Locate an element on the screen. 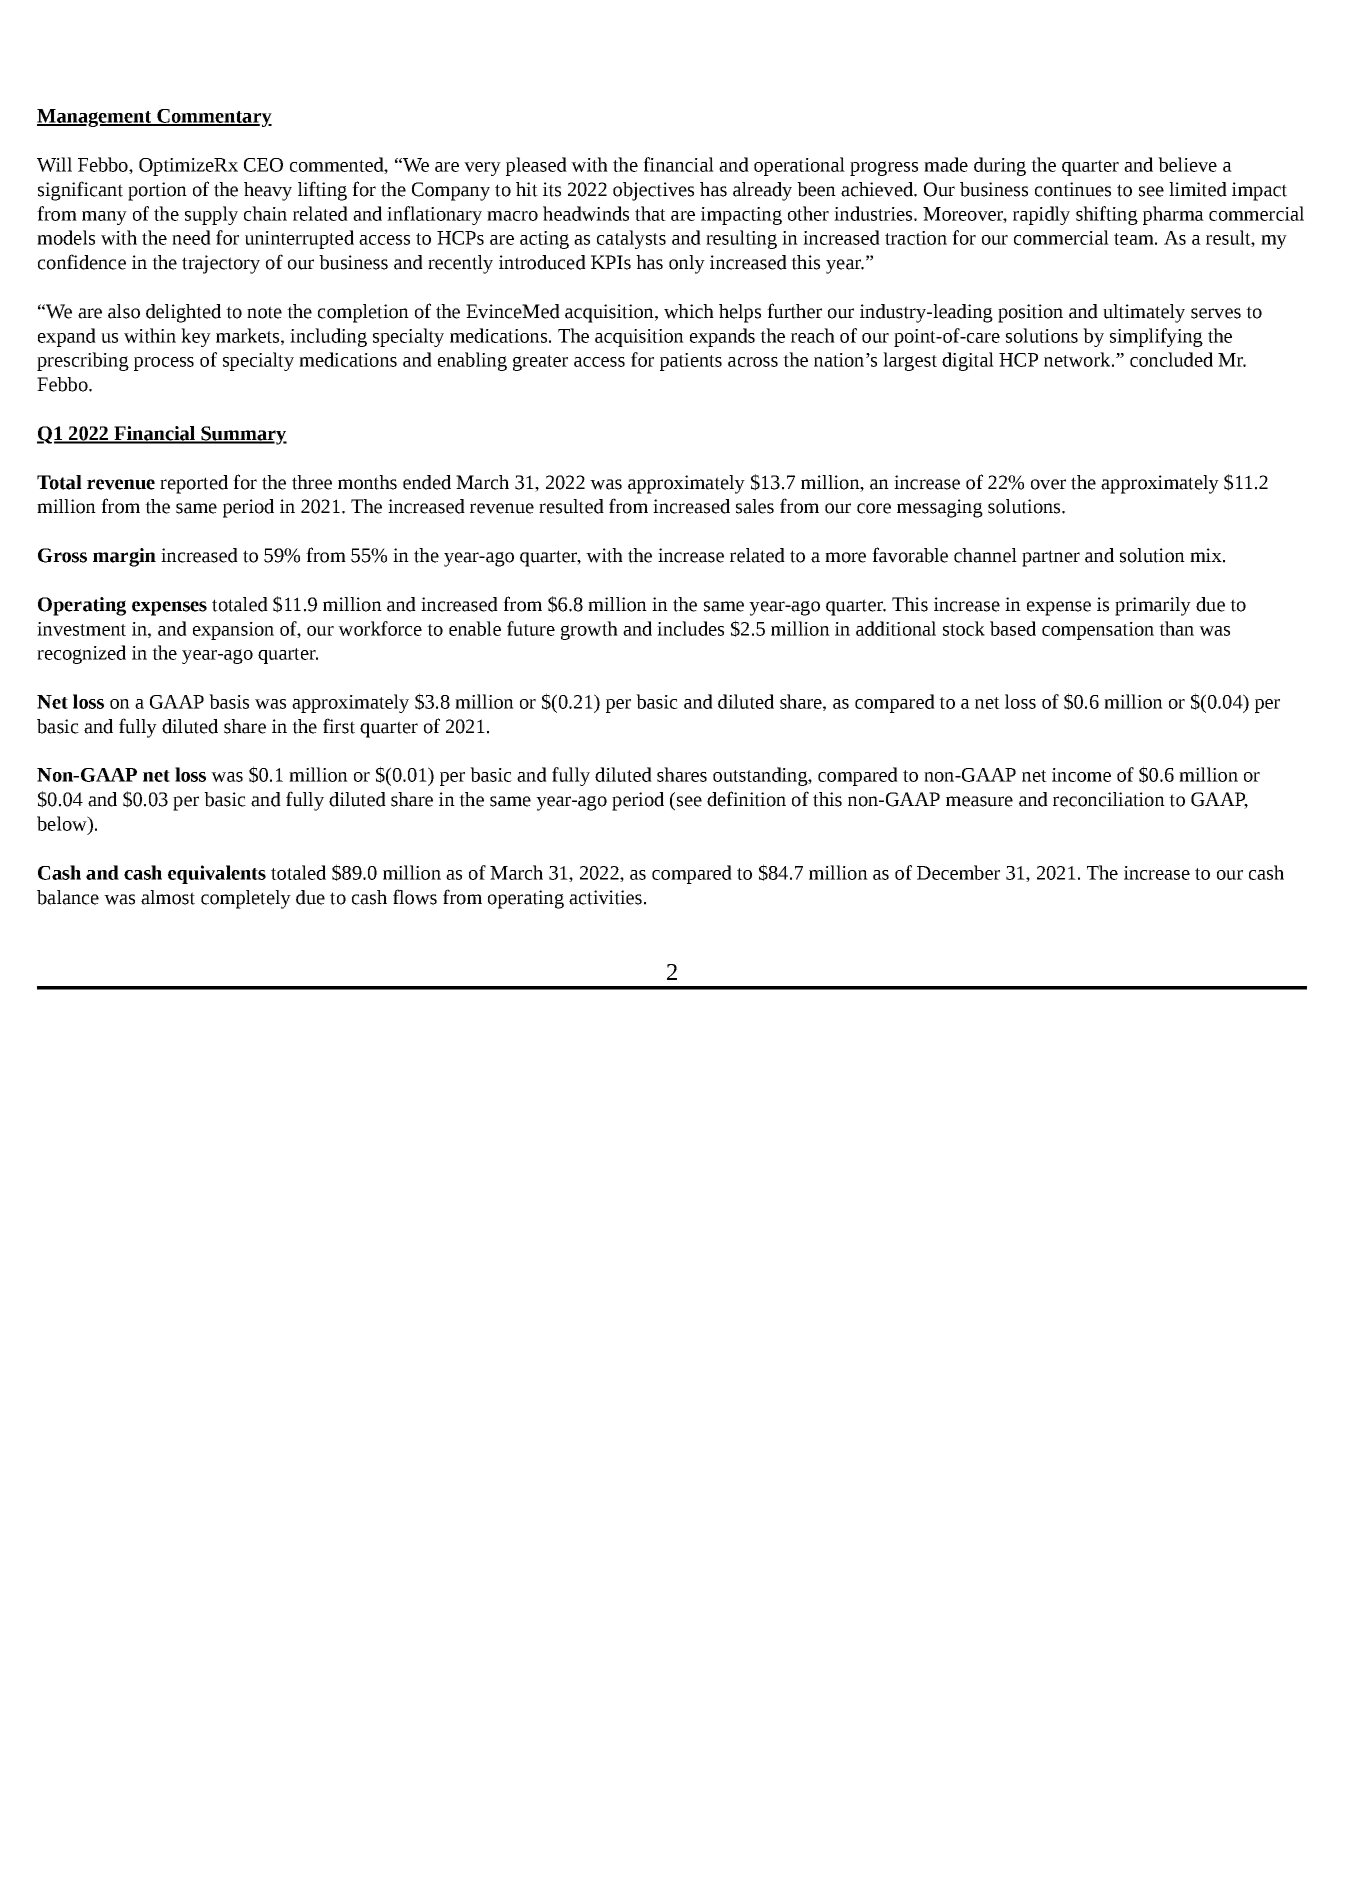  compensation is located at coordinates (1098, 631).
